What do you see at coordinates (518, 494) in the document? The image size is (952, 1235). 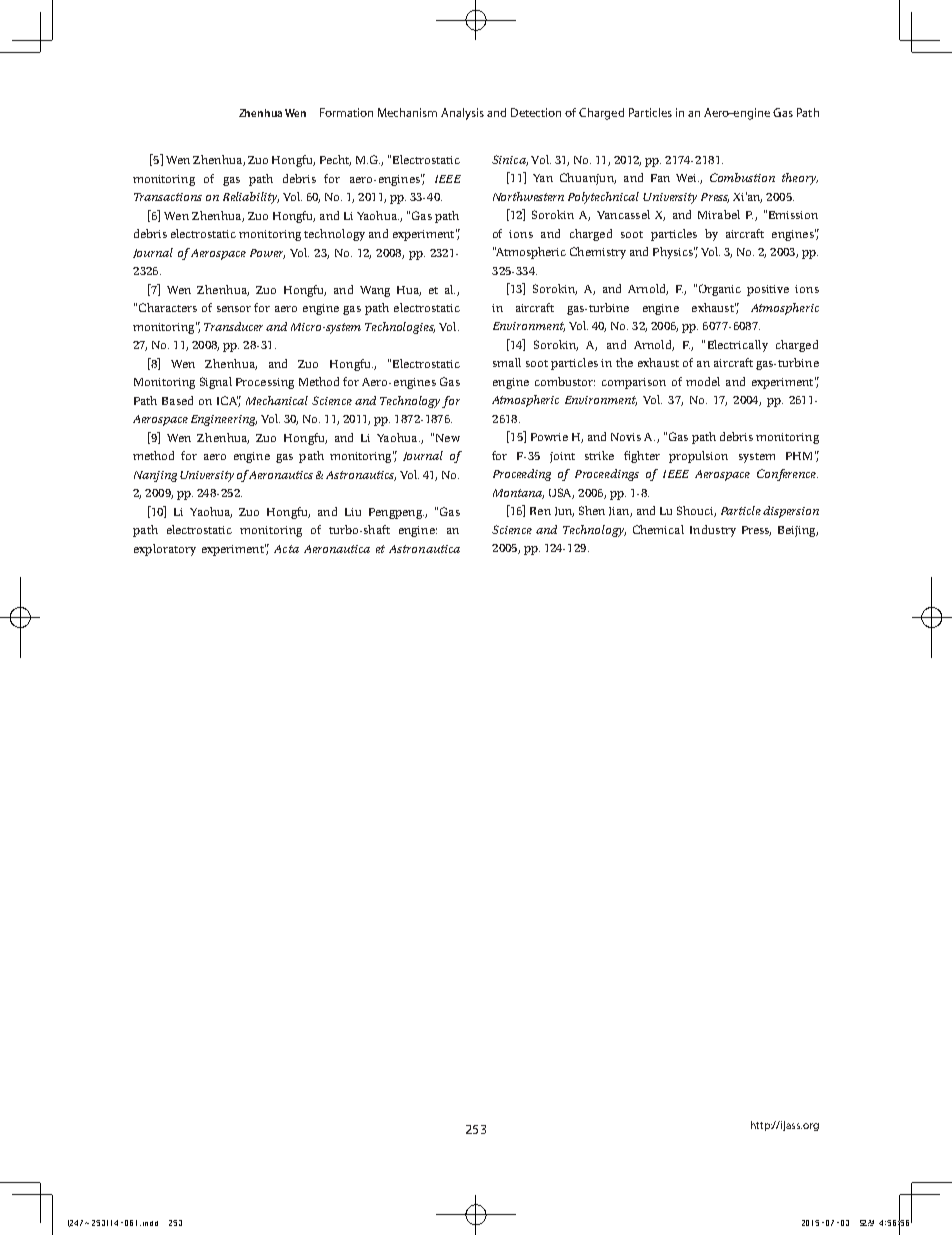 I see `Montana` at bounding box center [518, 494].
